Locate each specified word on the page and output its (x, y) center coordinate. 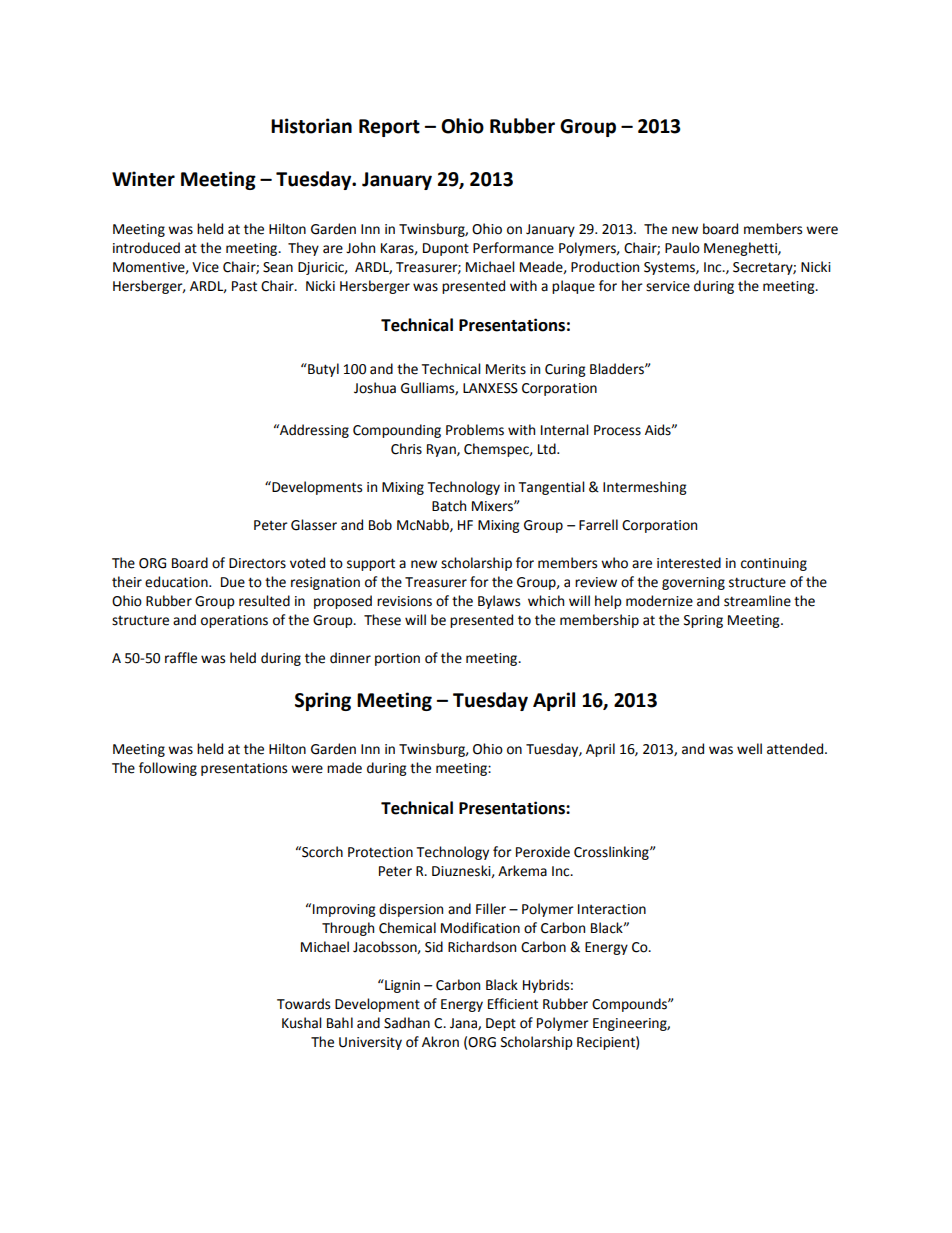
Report (389, 128)
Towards (303, 1004)
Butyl (322, 370)
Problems (475, 430)
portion (397, 659)
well (749, 749)
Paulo (682, 248)
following (168, 769)
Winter (143, 179)
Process (617, 430)
